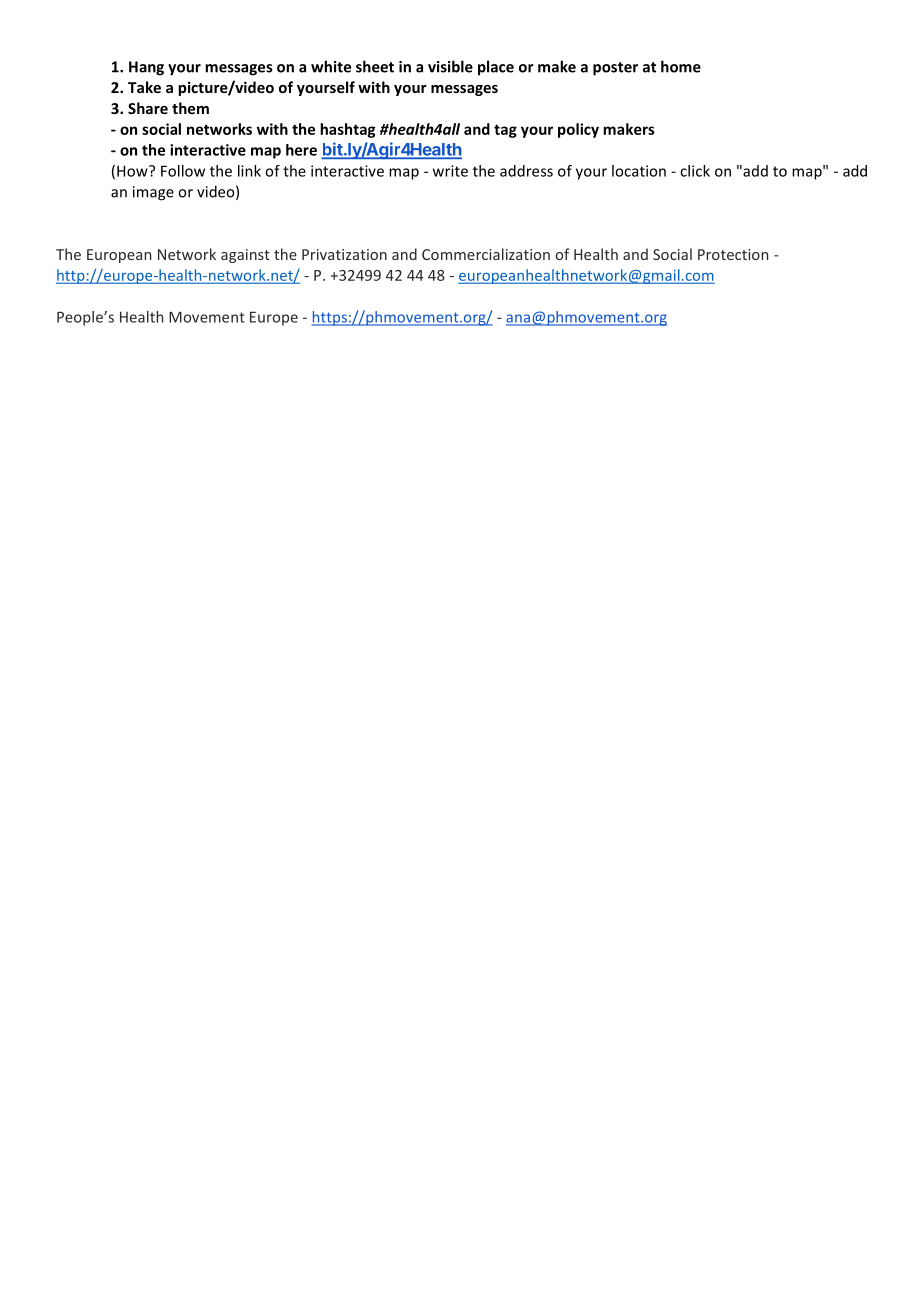 This screenshot has width=924, height=1308. I want to click on home, so click(681, 66).
